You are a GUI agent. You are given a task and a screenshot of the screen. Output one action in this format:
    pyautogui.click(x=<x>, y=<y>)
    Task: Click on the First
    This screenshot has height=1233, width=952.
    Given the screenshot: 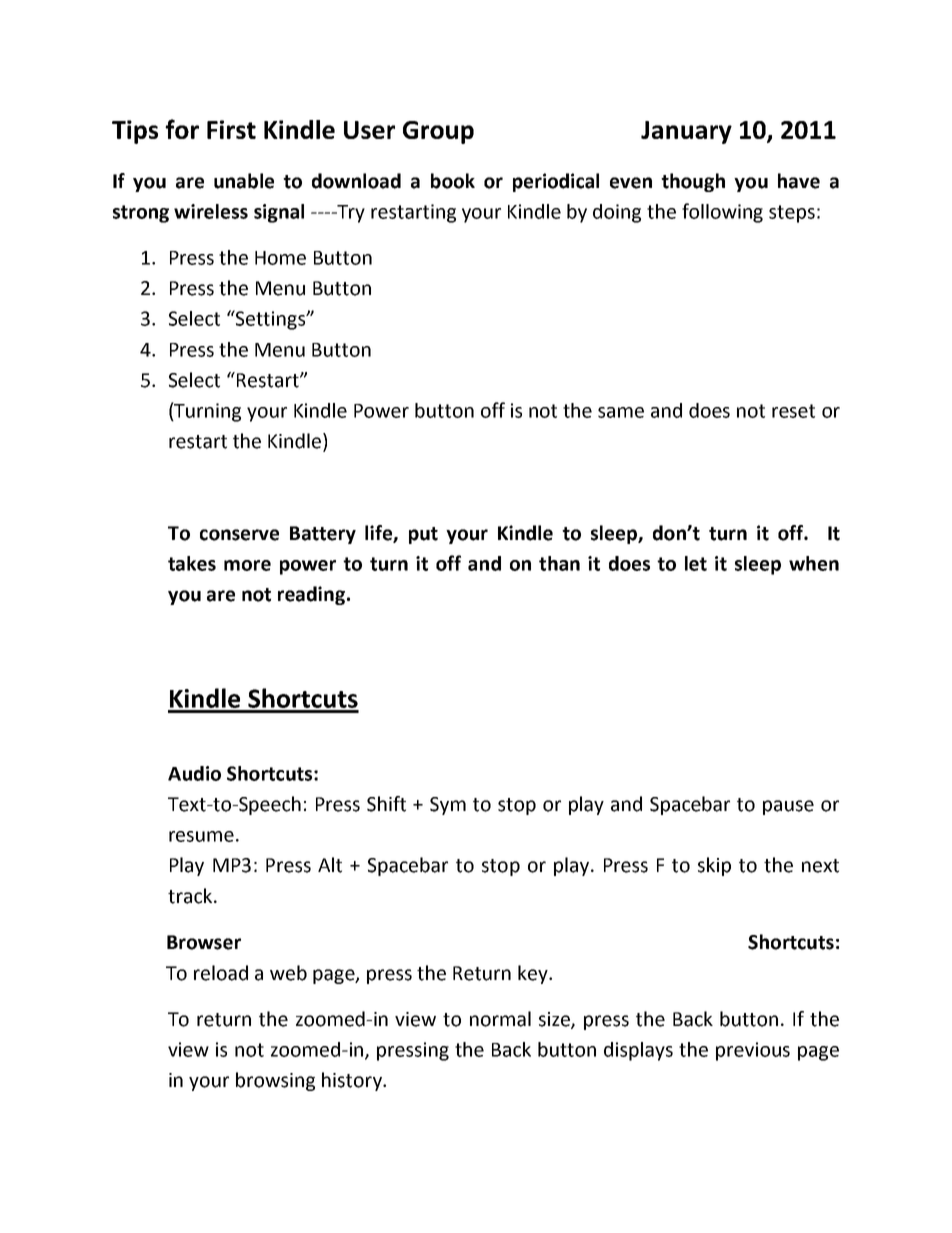 What is the action you would take?
    pyautogui.click(x=231, y=129)
